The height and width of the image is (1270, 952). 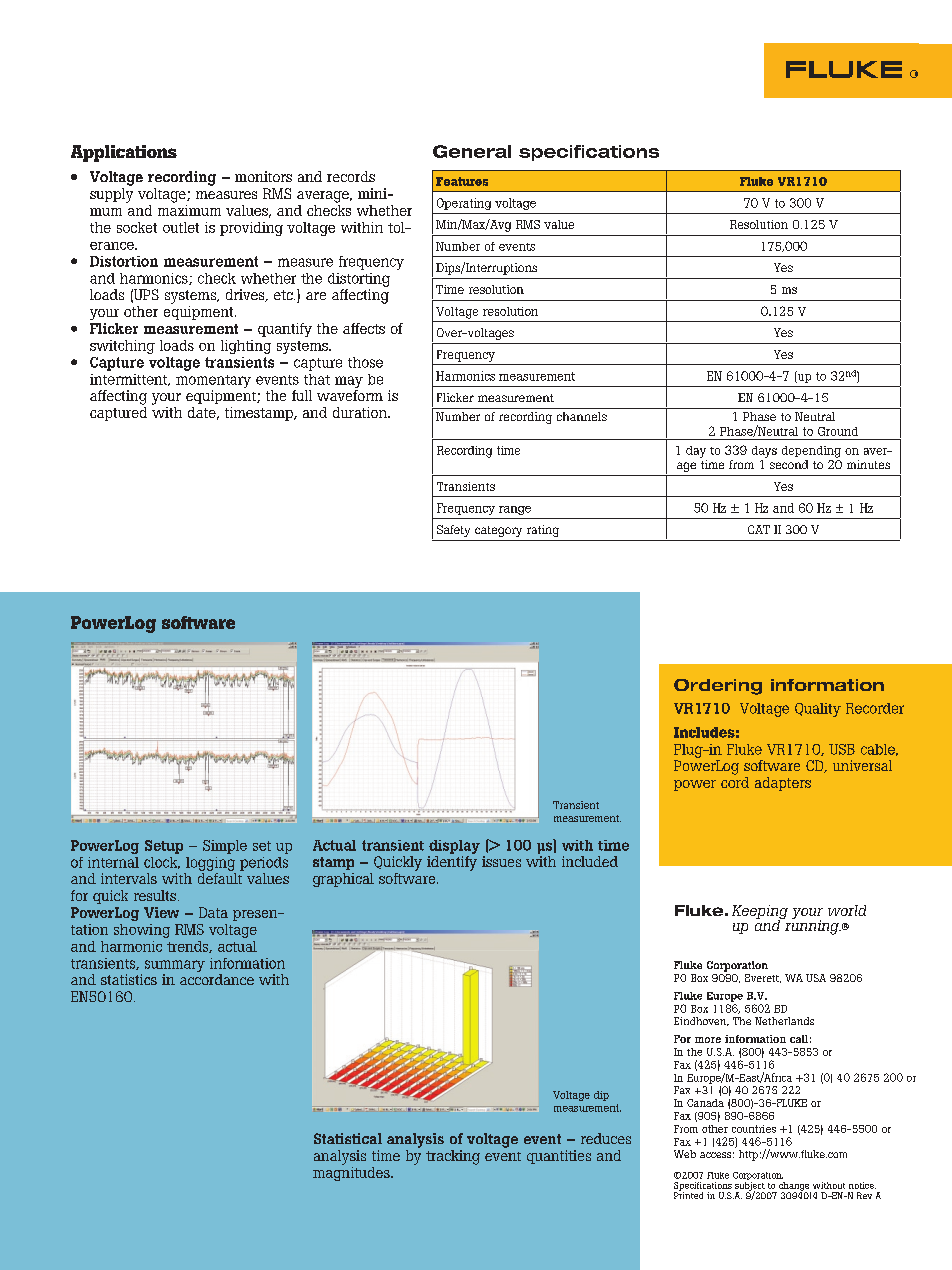 What do you see at coordinates (348, 1138) in the image?
I see `Statistical` at bounding box center [348, 1138].
